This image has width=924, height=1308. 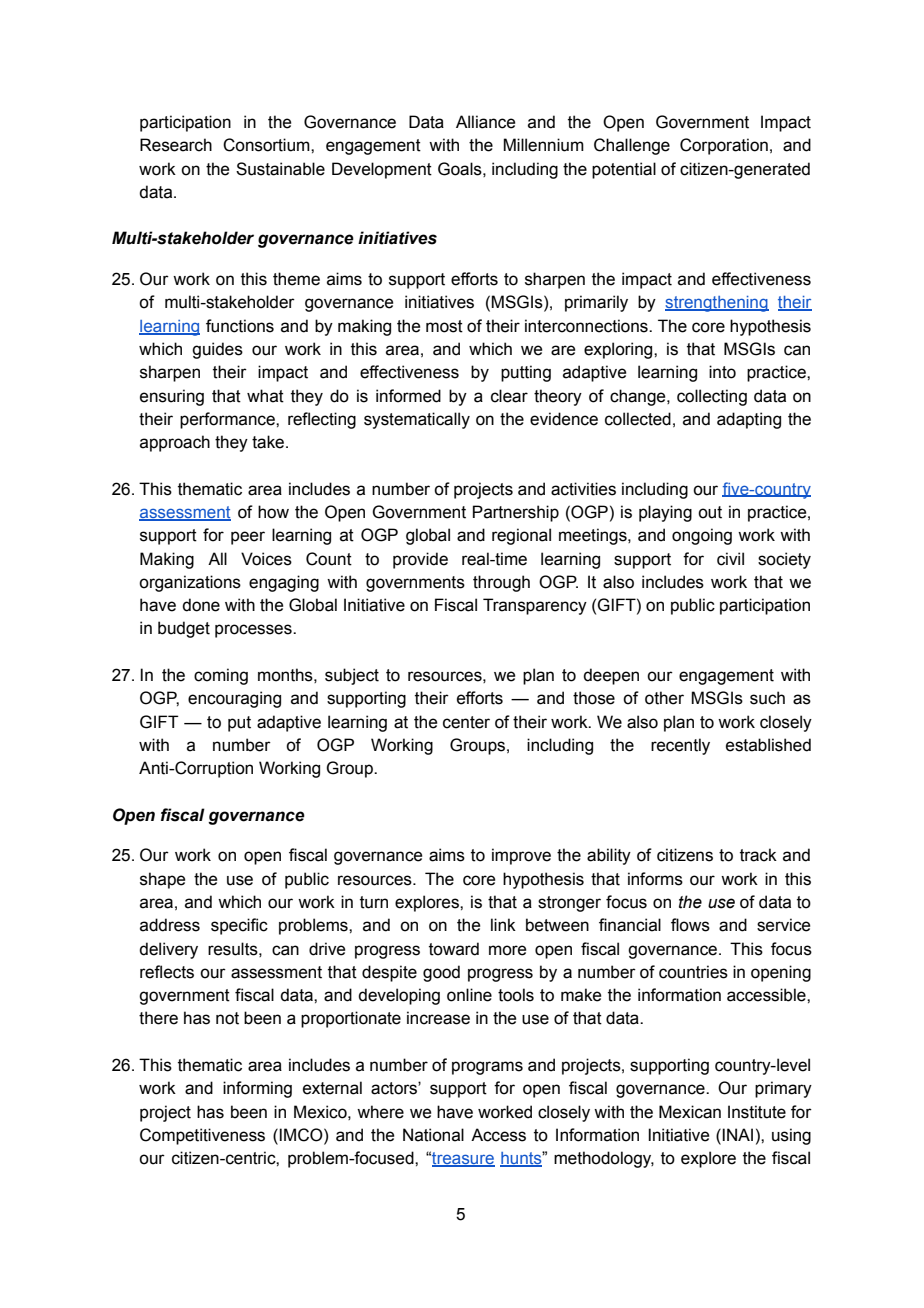 What do you see at coordinates (485, 122) in the image?
I see `Alliance` at bounding box center [485, 122].
